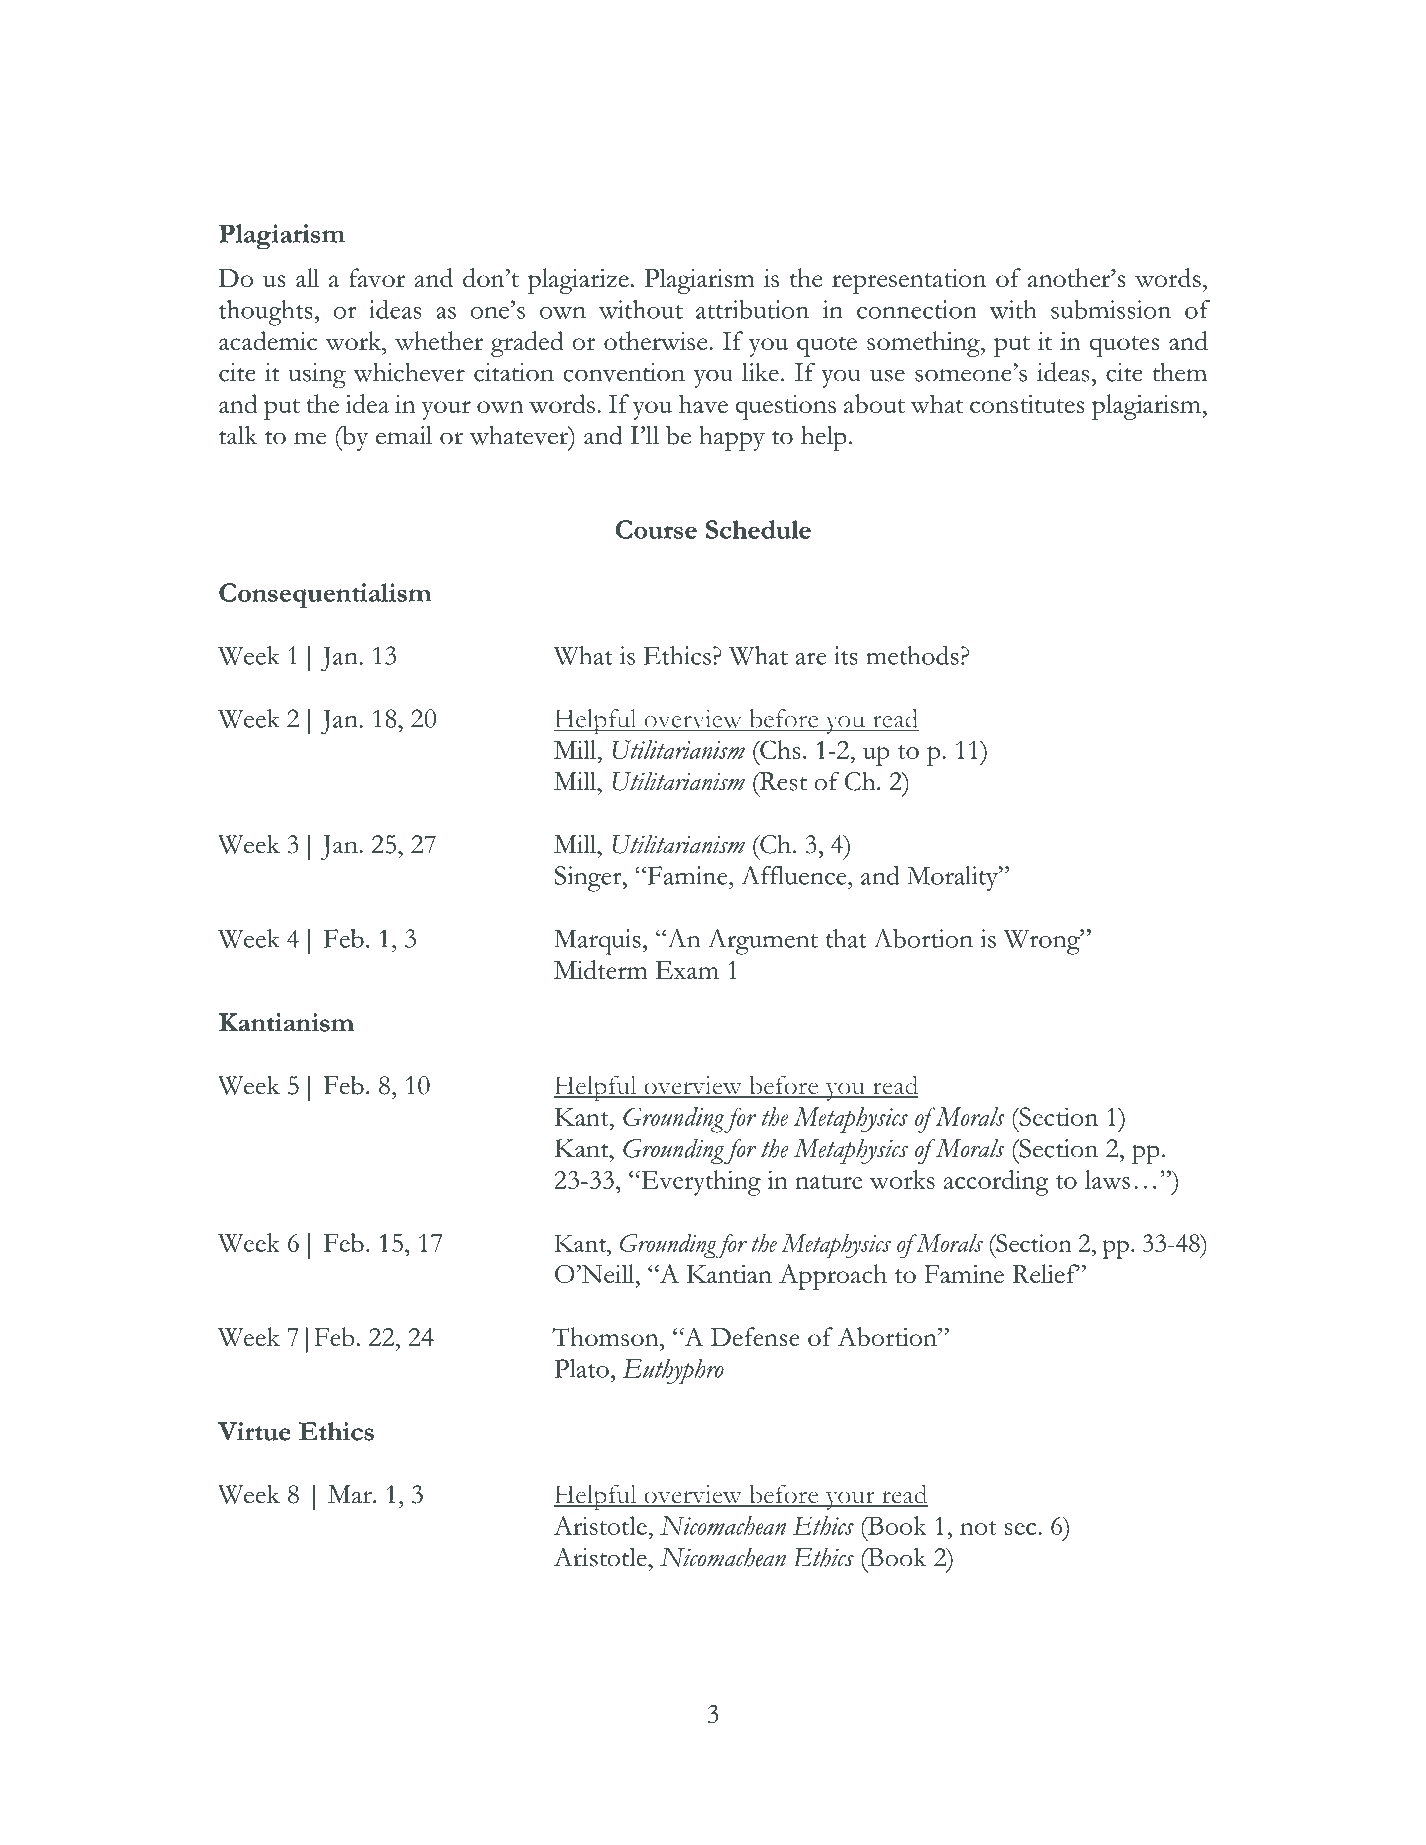  What do you see at coordinates (912, 655) in the document?
I see `methods` at bounding box center [912, 655].
